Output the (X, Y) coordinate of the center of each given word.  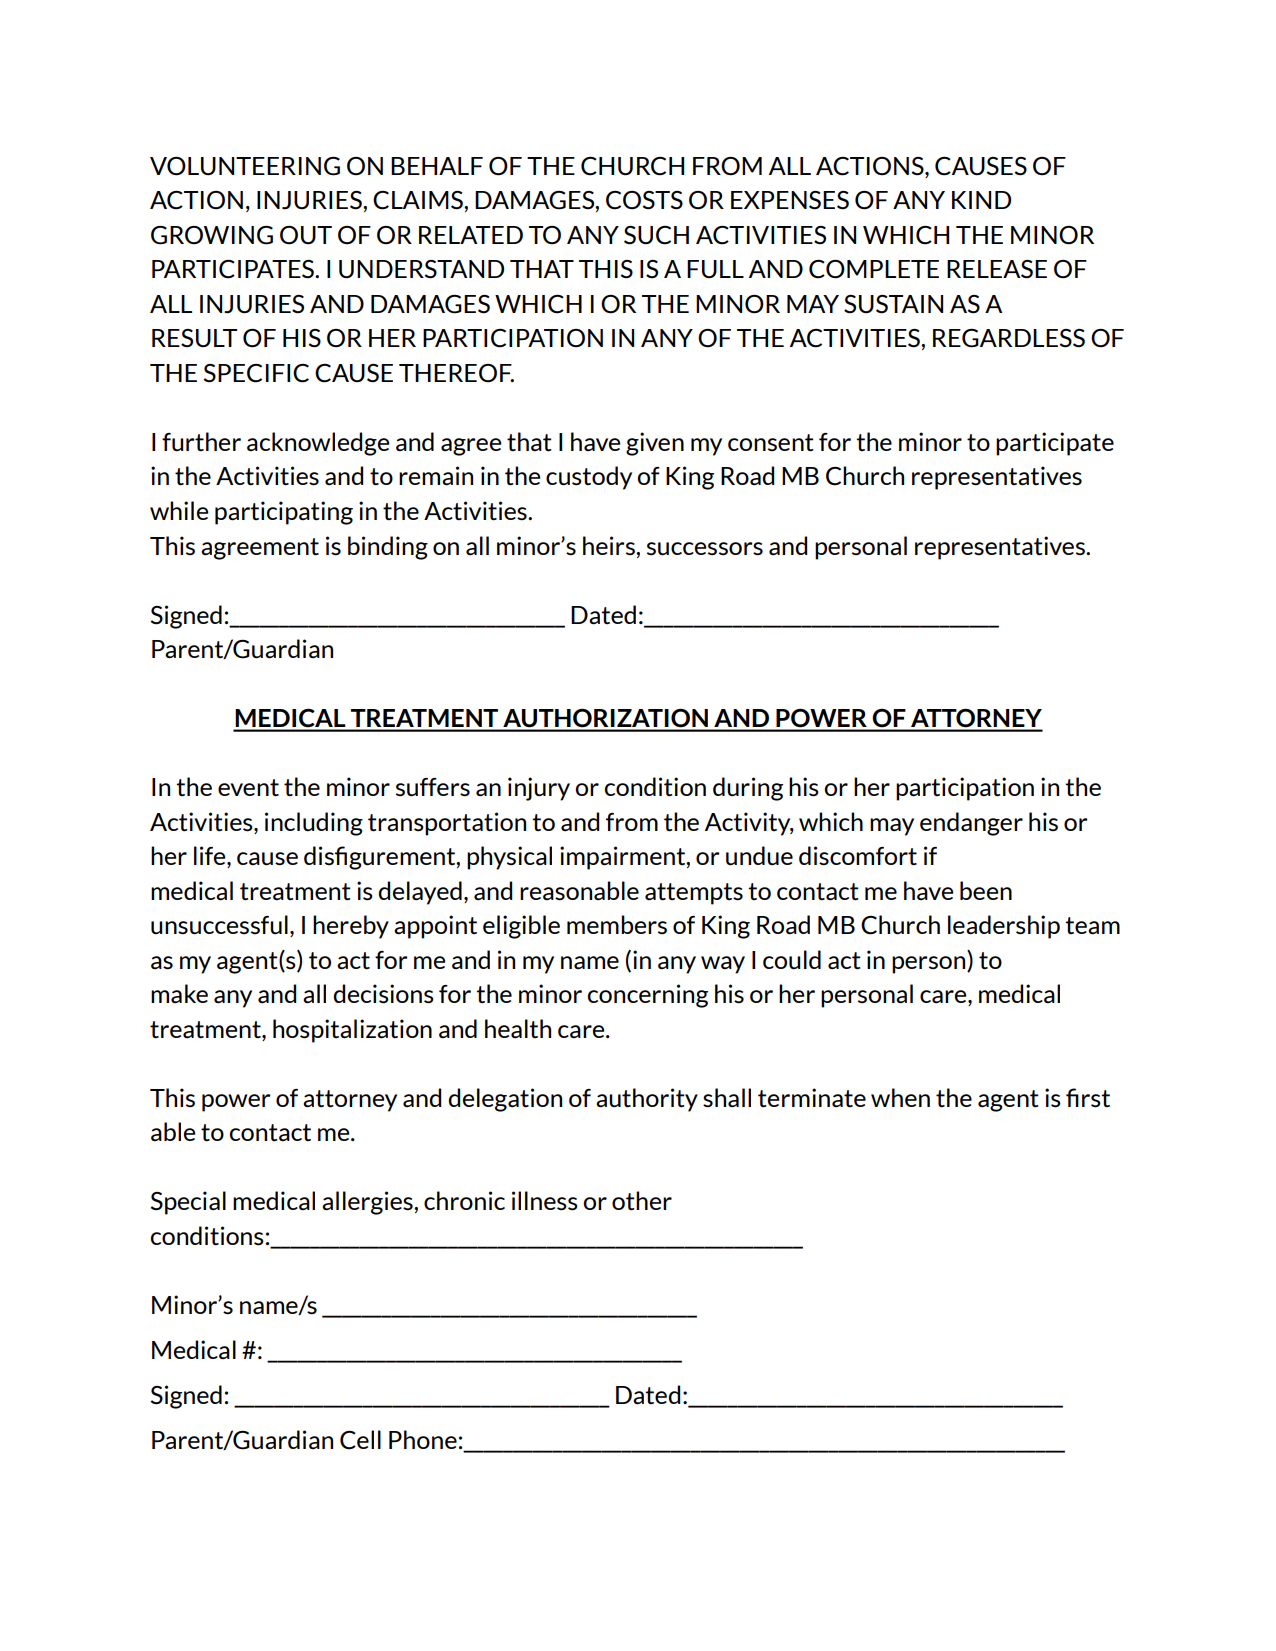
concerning (648, 996)
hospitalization (352, 1031)
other (642, 1201)
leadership (1004, 927)
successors (705, 549)
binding (388, 548)
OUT (306, 235)
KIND (981, 200)
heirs (610, 546)
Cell (360, 1440)
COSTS (644, 200)
